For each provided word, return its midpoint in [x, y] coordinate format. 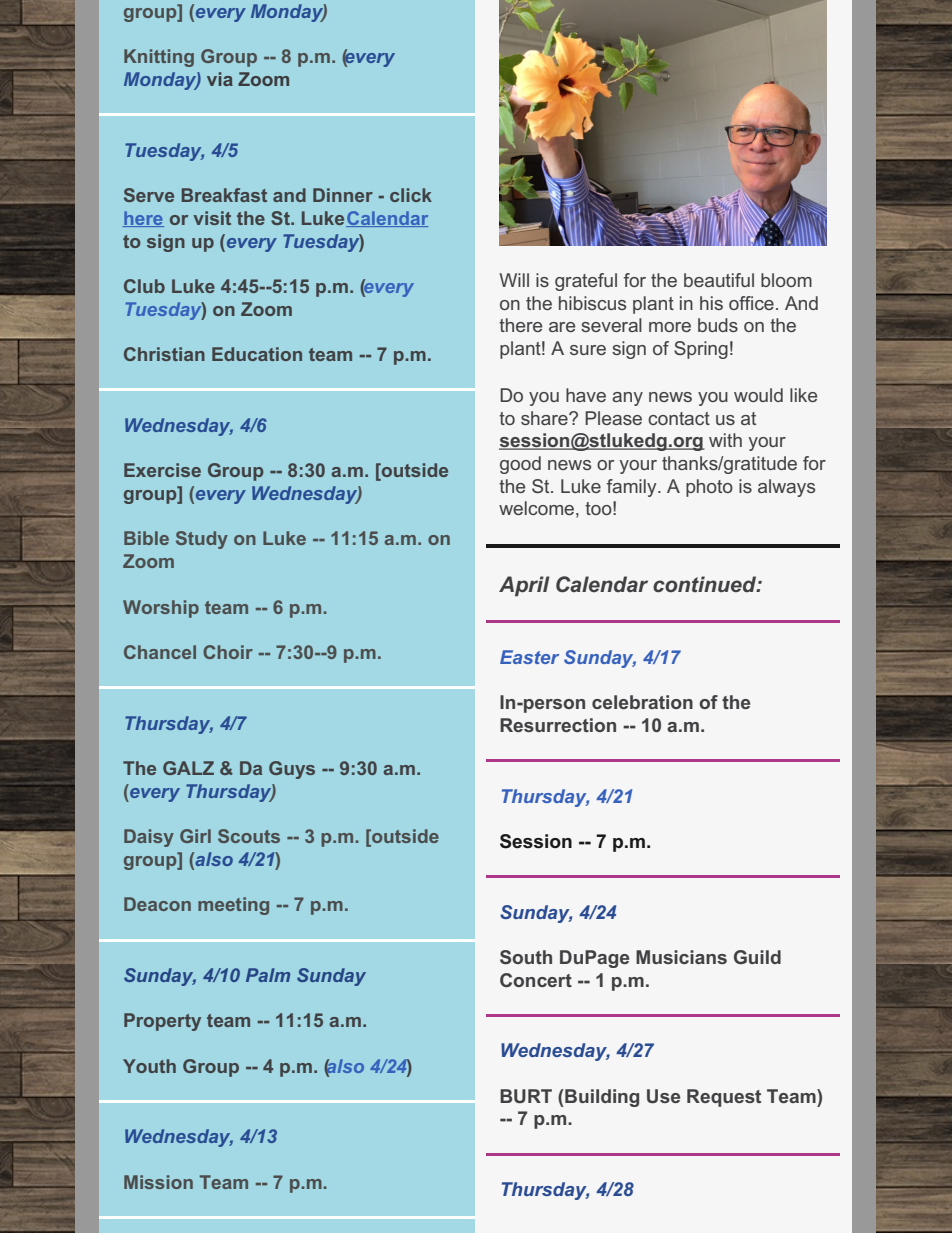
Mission [158, 1182]
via [220, 79]
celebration [642, 702]
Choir [228, 652]
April [524, 586]
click [411, 195]
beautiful [719, 280]
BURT [526, 1096]
